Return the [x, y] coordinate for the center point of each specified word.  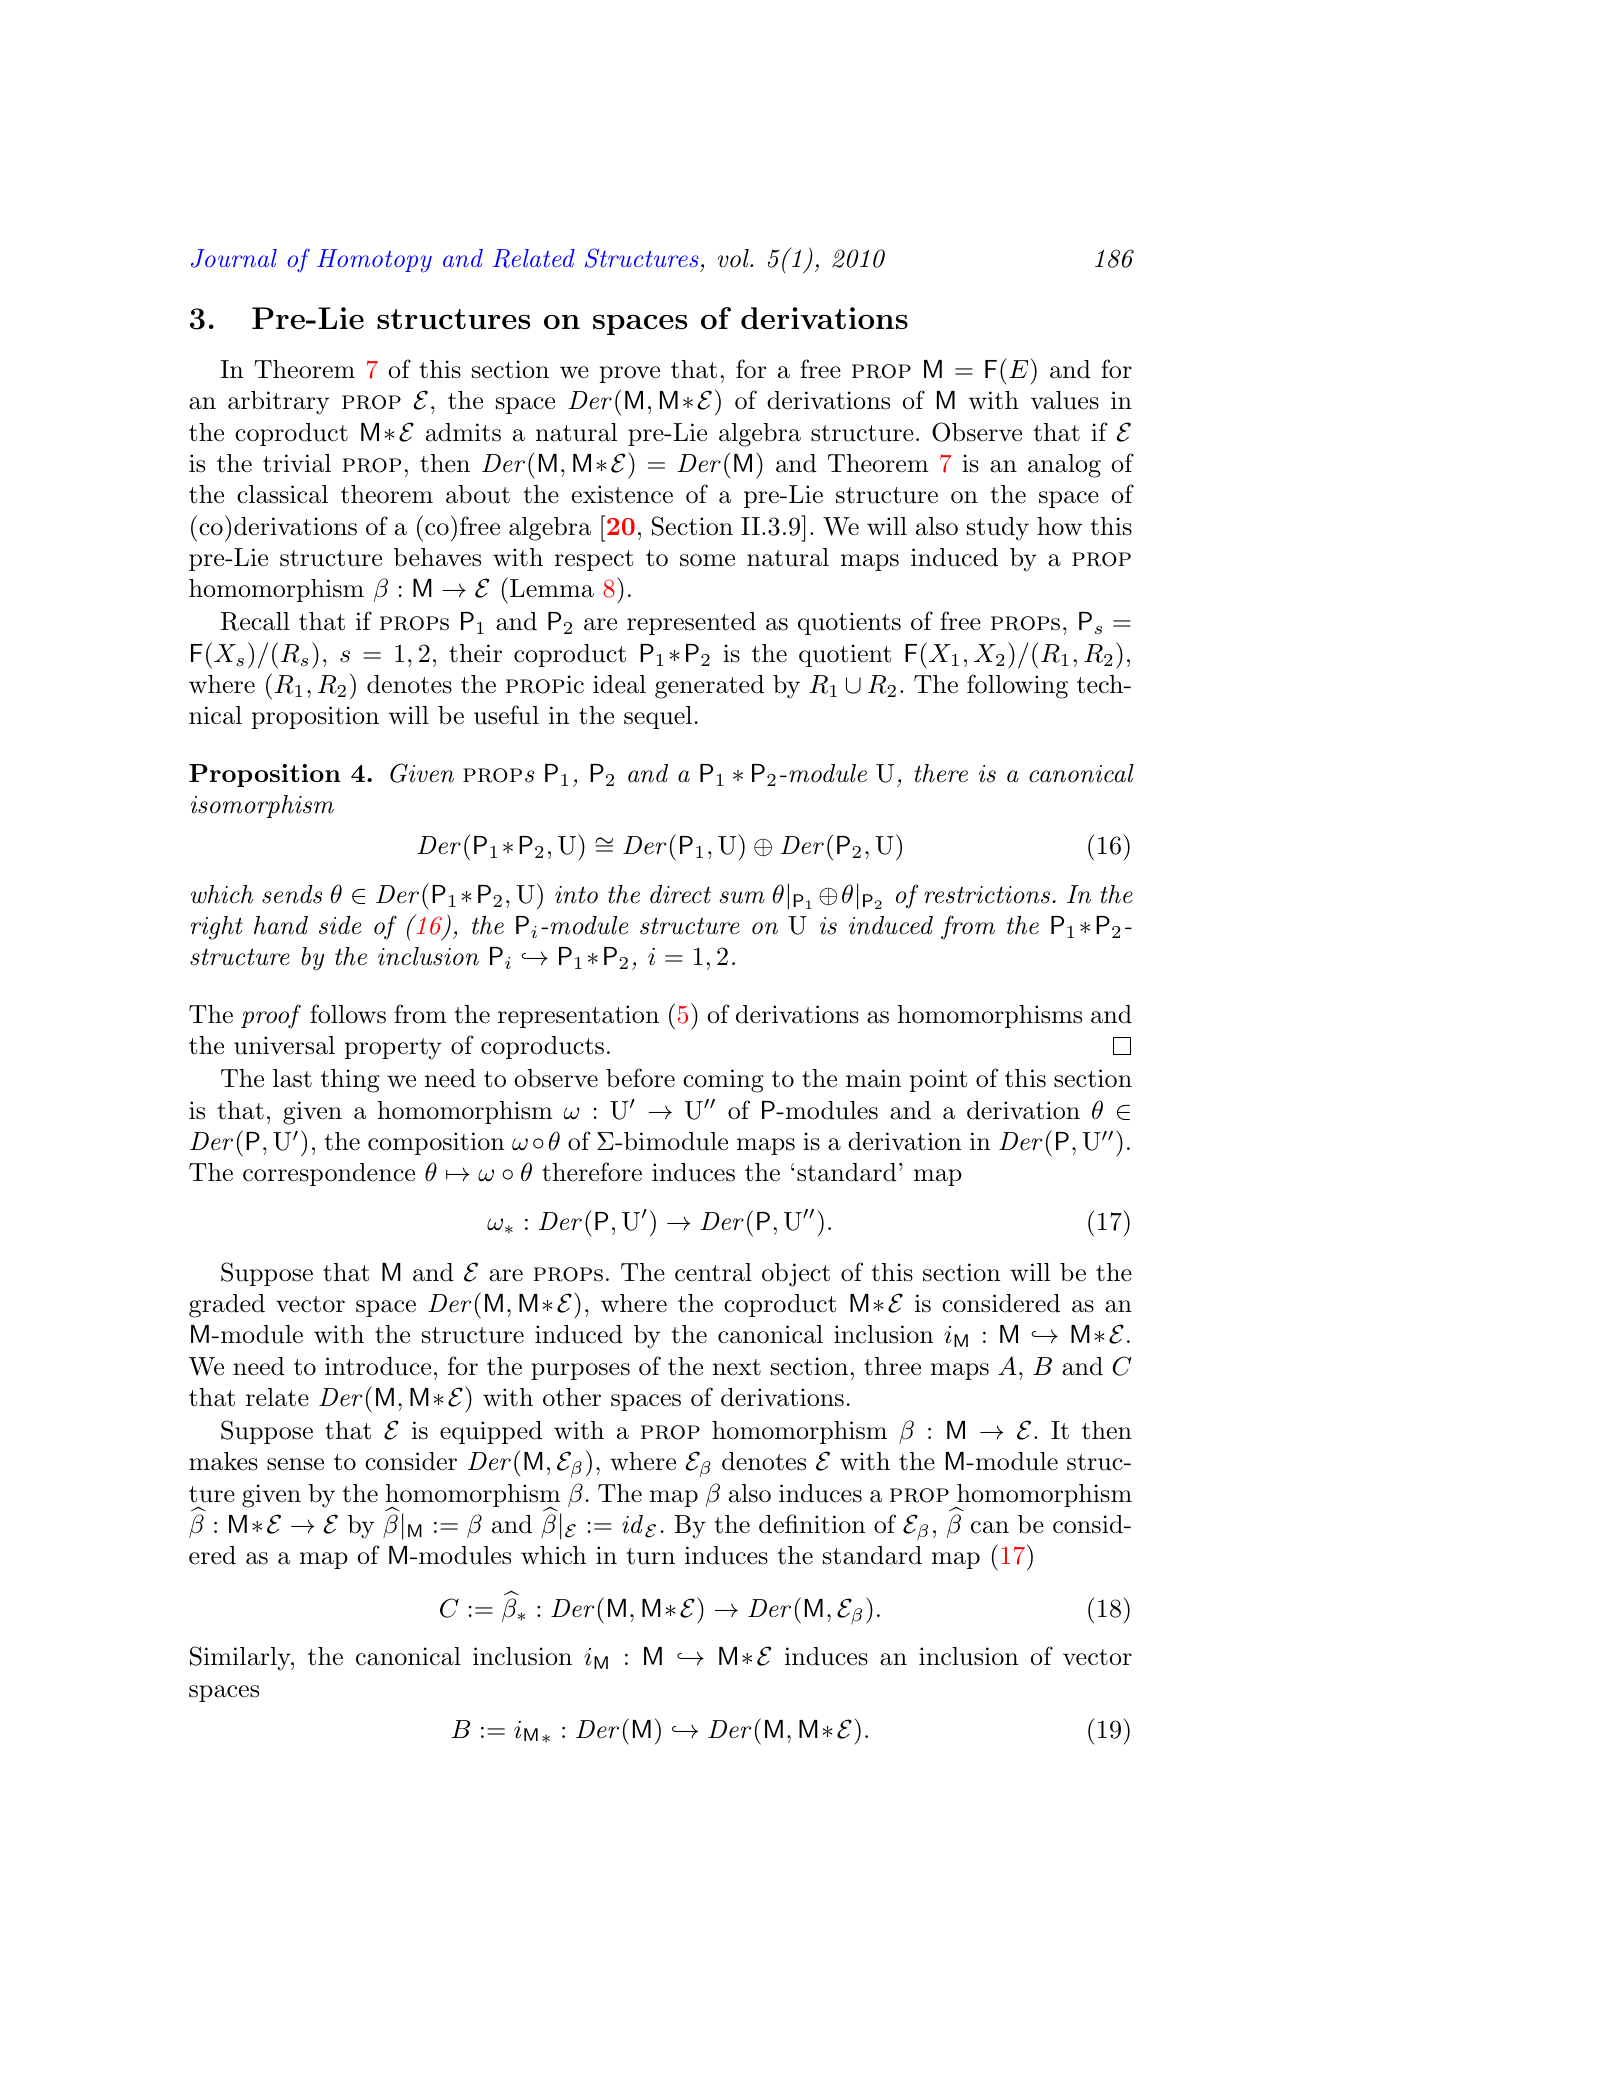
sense [295, 1464]
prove [629, 374]
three [892, 1366]
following [1017, 686]
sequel [658, 717]
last [292, 1078]
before [640, 1078]
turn [650, 1556]
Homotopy [374, 261]
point [938, 1080]
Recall [255, 621]
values [1065, 400]
